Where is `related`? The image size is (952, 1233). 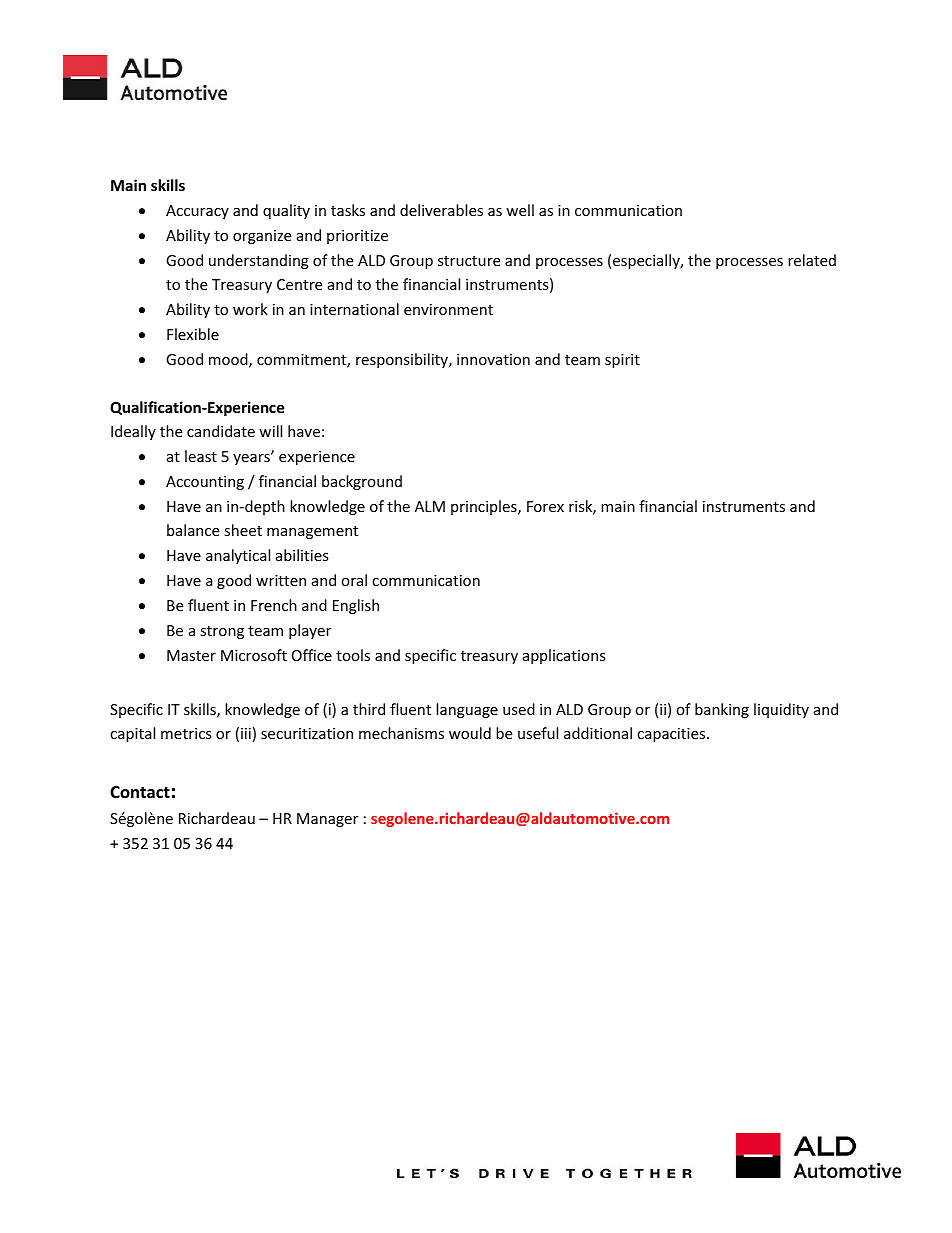
related is located at coordinates (812, 260).
